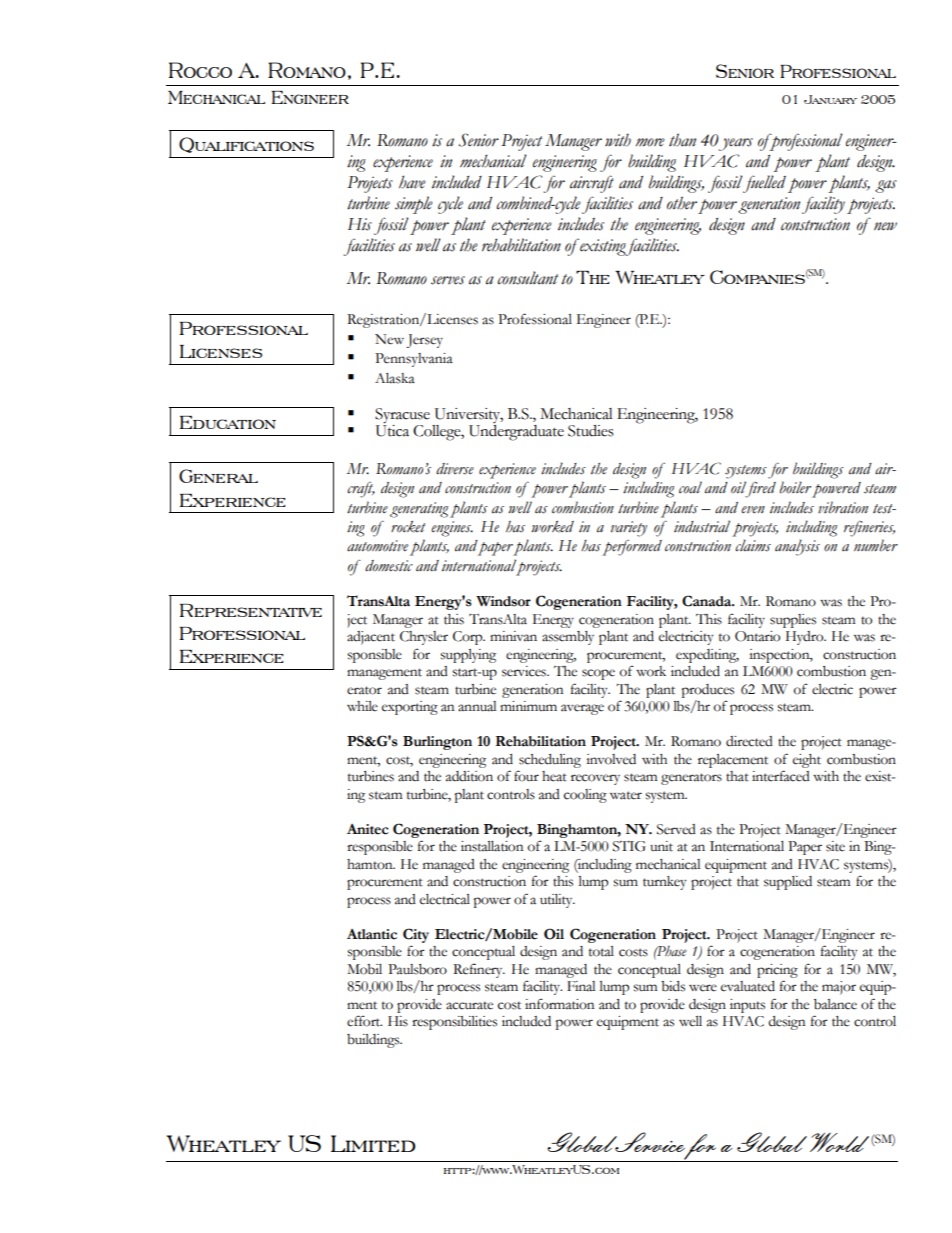 This page has height=1233, width=952. What do you see at coordinates (650, 142) in the page?
I see `more` at bounding box center [650, 142].
